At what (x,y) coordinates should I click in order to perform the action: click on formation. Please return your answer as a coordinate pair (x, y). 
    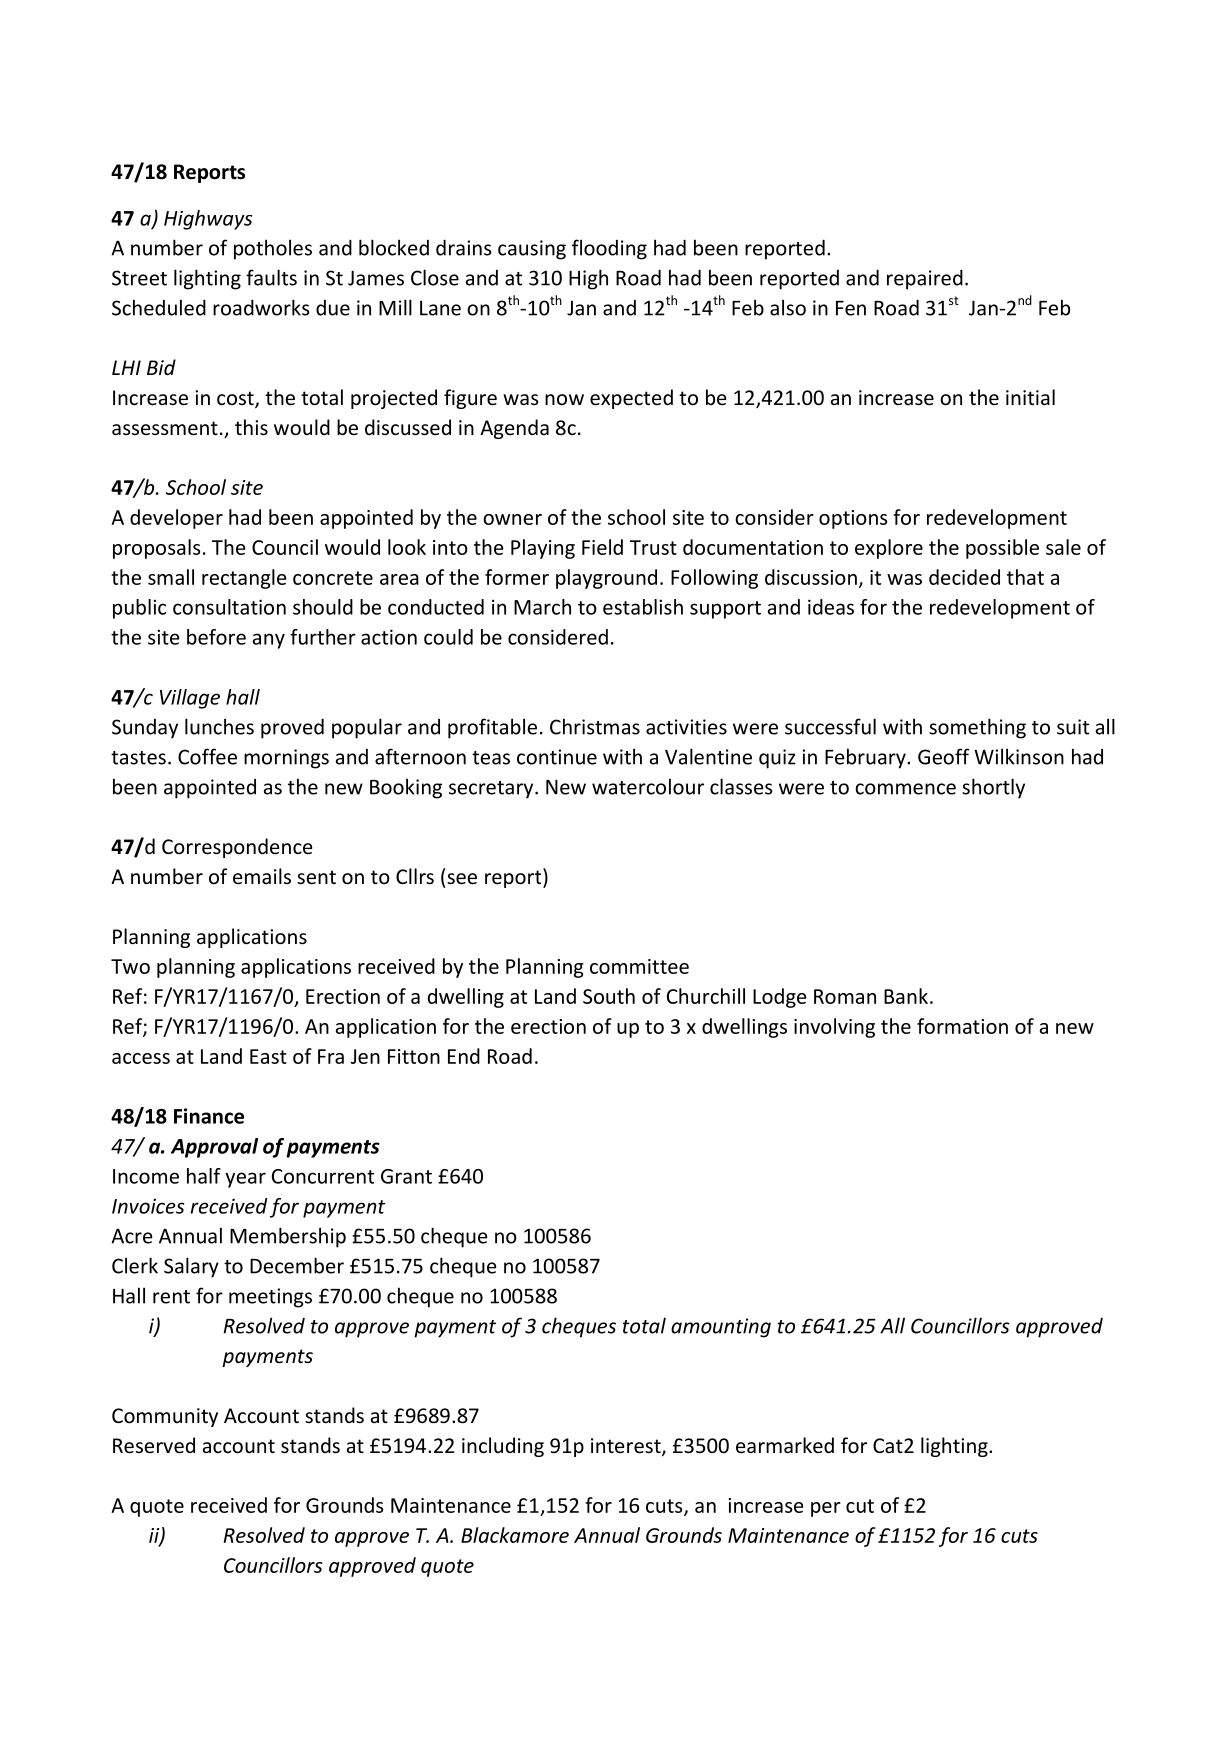
    Looking at the image, I should click on (962, 1026).
